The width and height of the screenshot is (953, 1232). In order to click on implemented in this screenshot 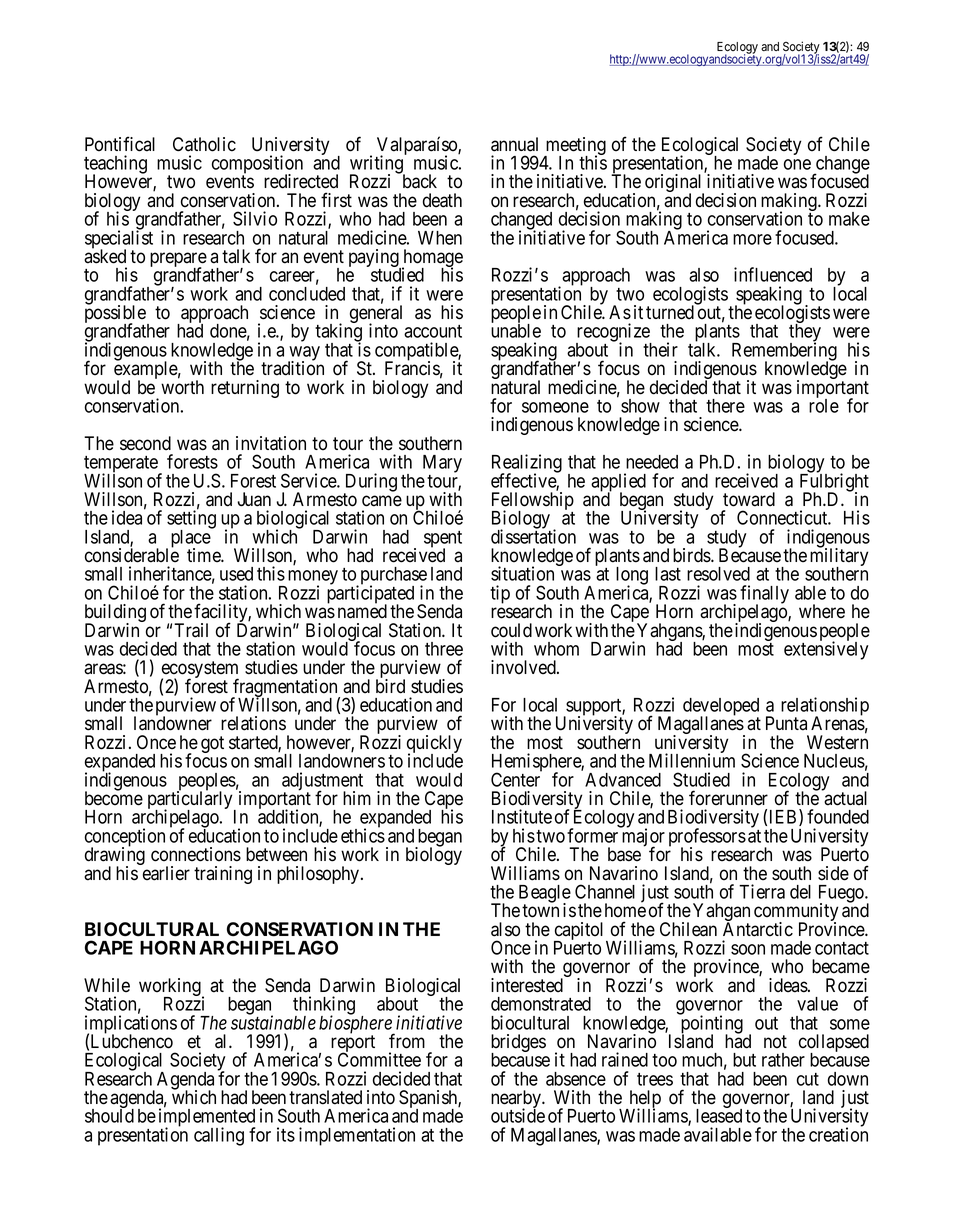, I will do `click(207, 1118)`.
